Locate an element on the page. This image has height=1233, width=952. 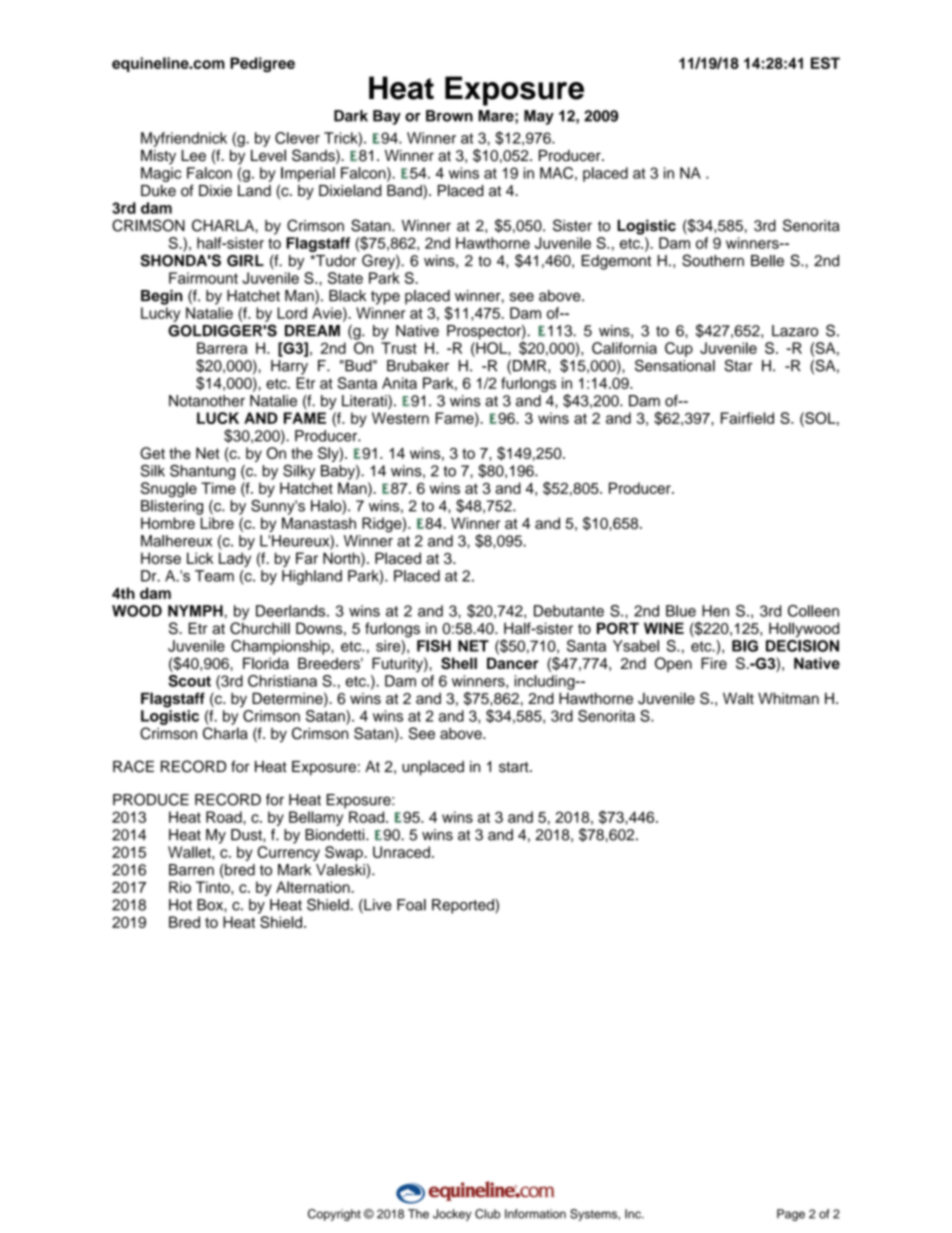
Foal is located at coordinates (411, 905).
